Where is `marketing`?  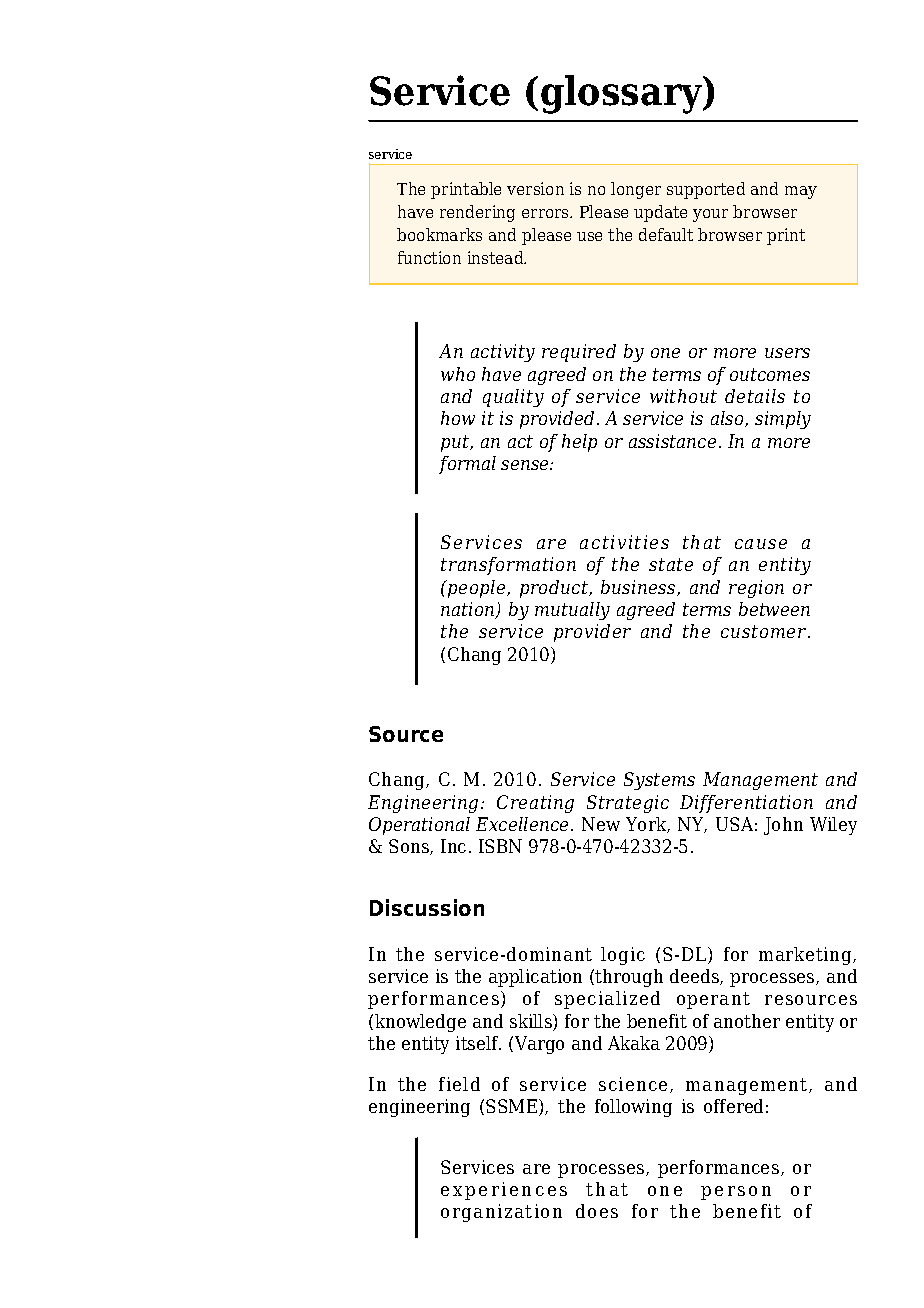
marketing is located at coordinates (806, 956).
